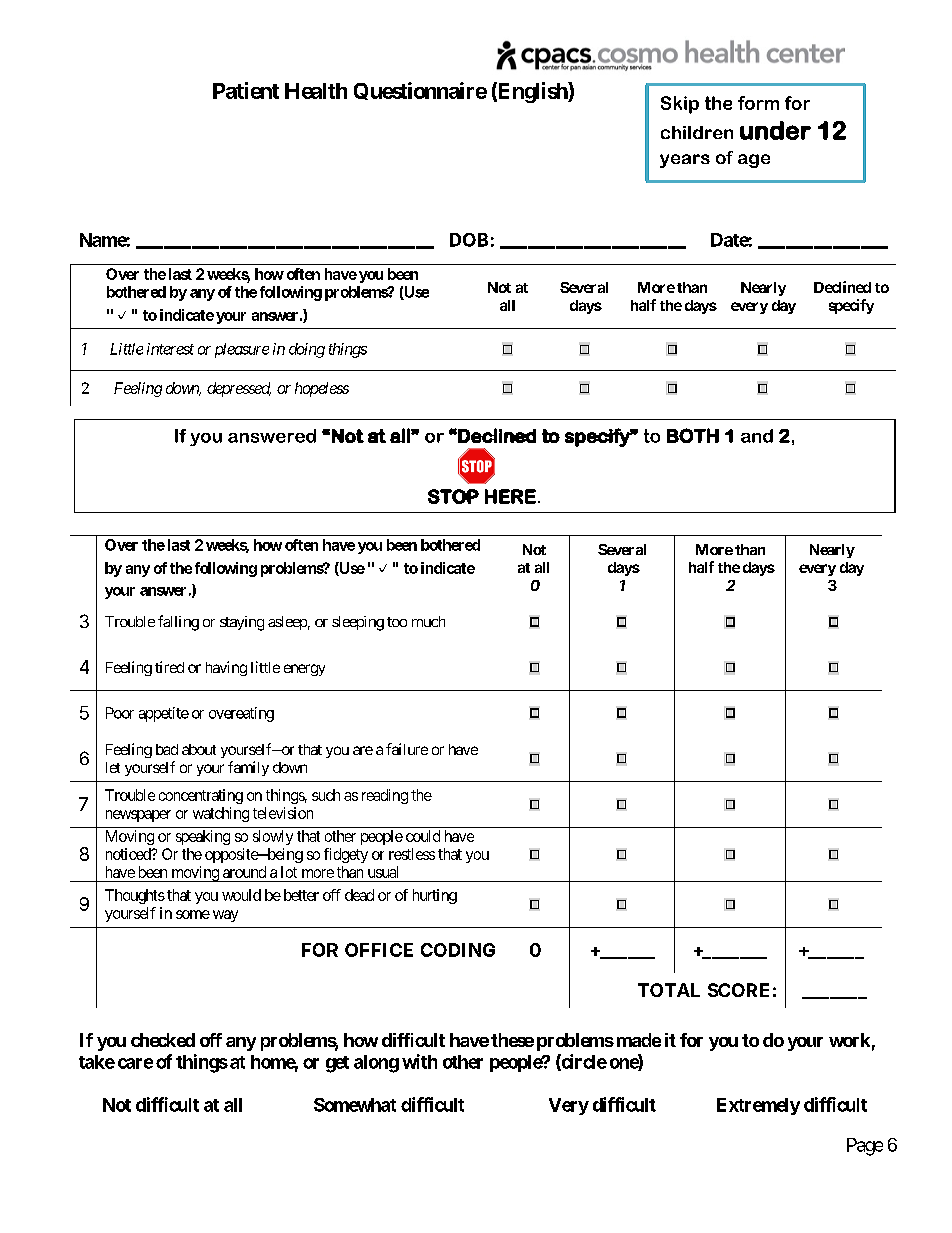 The height and width of the image is (1233, 952). What do you see at coordinates (316, 91) in the image?
I see `Health` at bounding box center [316, 91].
